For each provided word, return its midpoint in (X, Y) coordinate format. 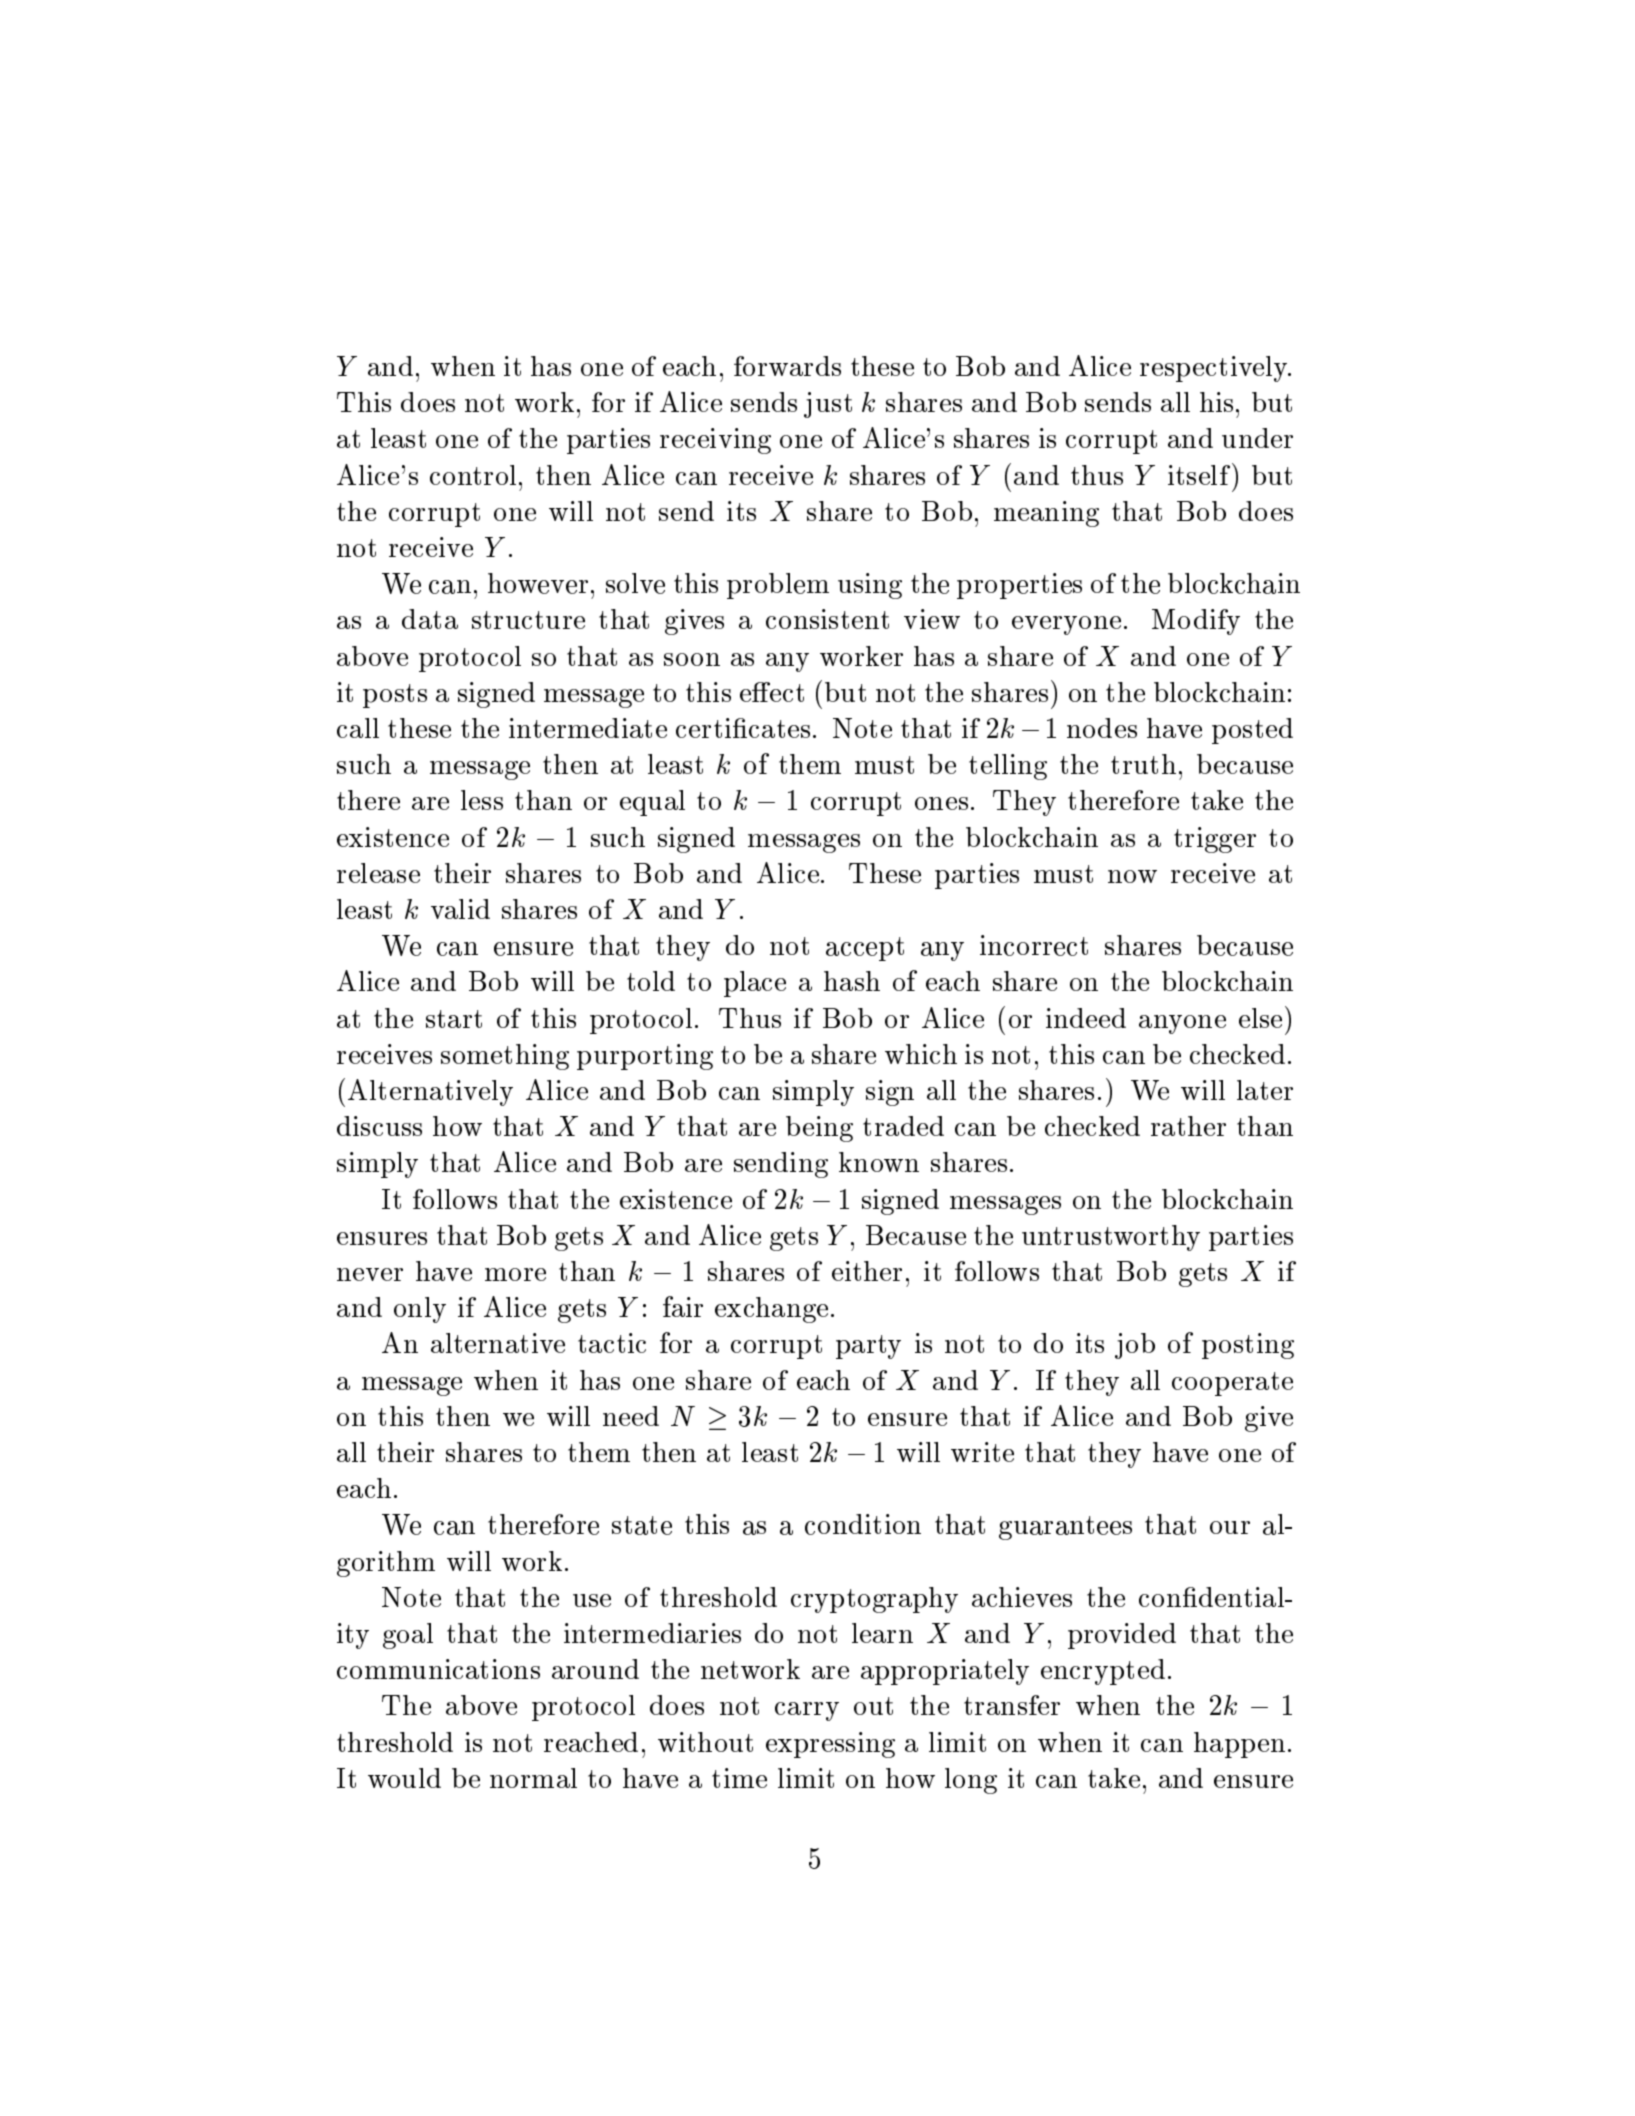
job (1135, 1346)
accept (865, 949)
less (482, 800)
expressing (830, 1745)
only (420, 1310)
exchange (771, 1310)
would (404, 1778)
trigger (1215, 840)
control (475, 475)
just (828, 405)
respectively (1215, 369)
